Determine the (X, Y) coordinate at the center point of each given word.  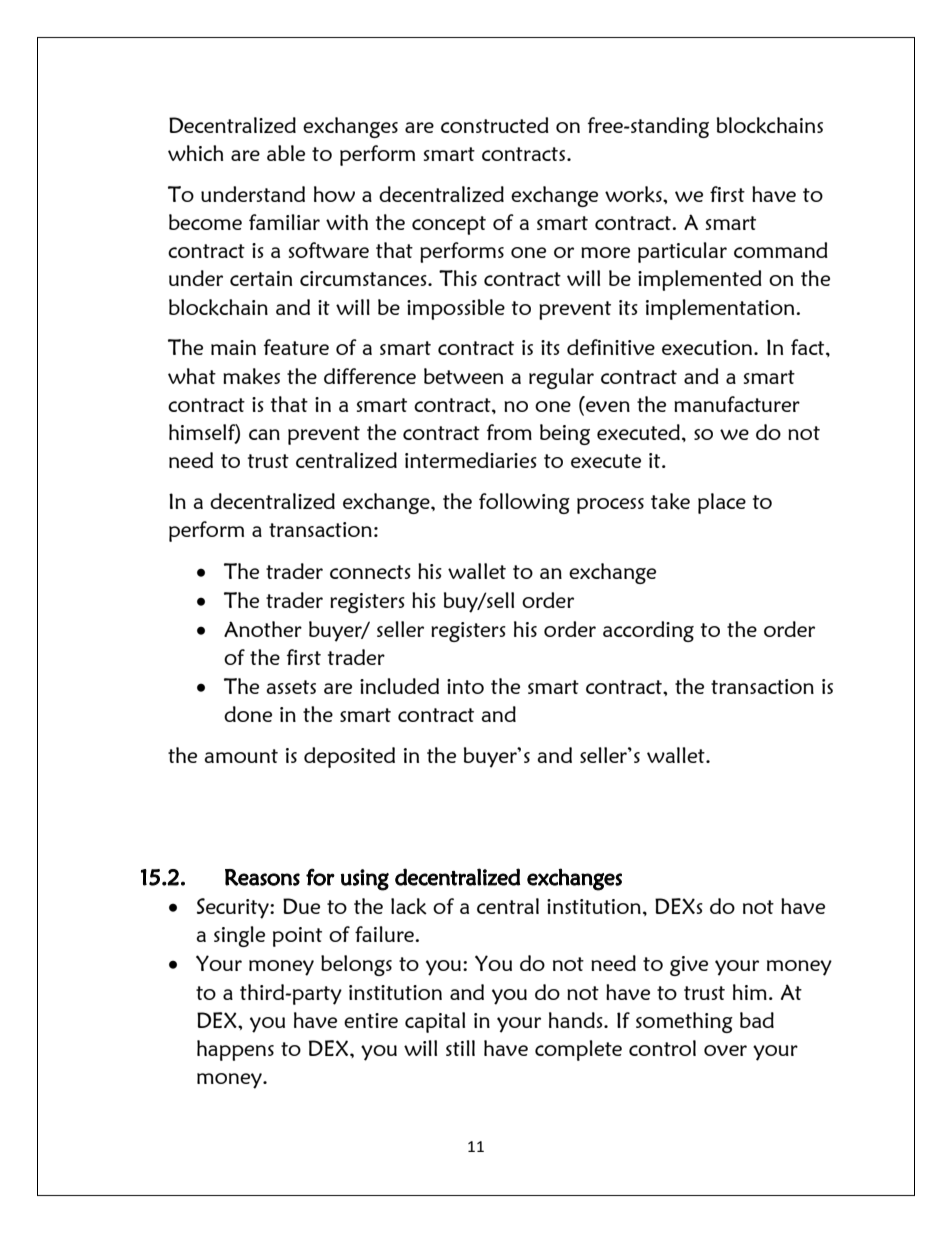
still (460, 1048)
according (648, 631)
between (463, 376)
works (634, 194)
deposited (349, 757)
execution (708, 347)
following (524, 503)
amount (241, 756)
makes (251, 376)
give (689, 966)
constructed (495, 125)
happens (235, 1050)
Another (263, 629)
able (286, 153)
